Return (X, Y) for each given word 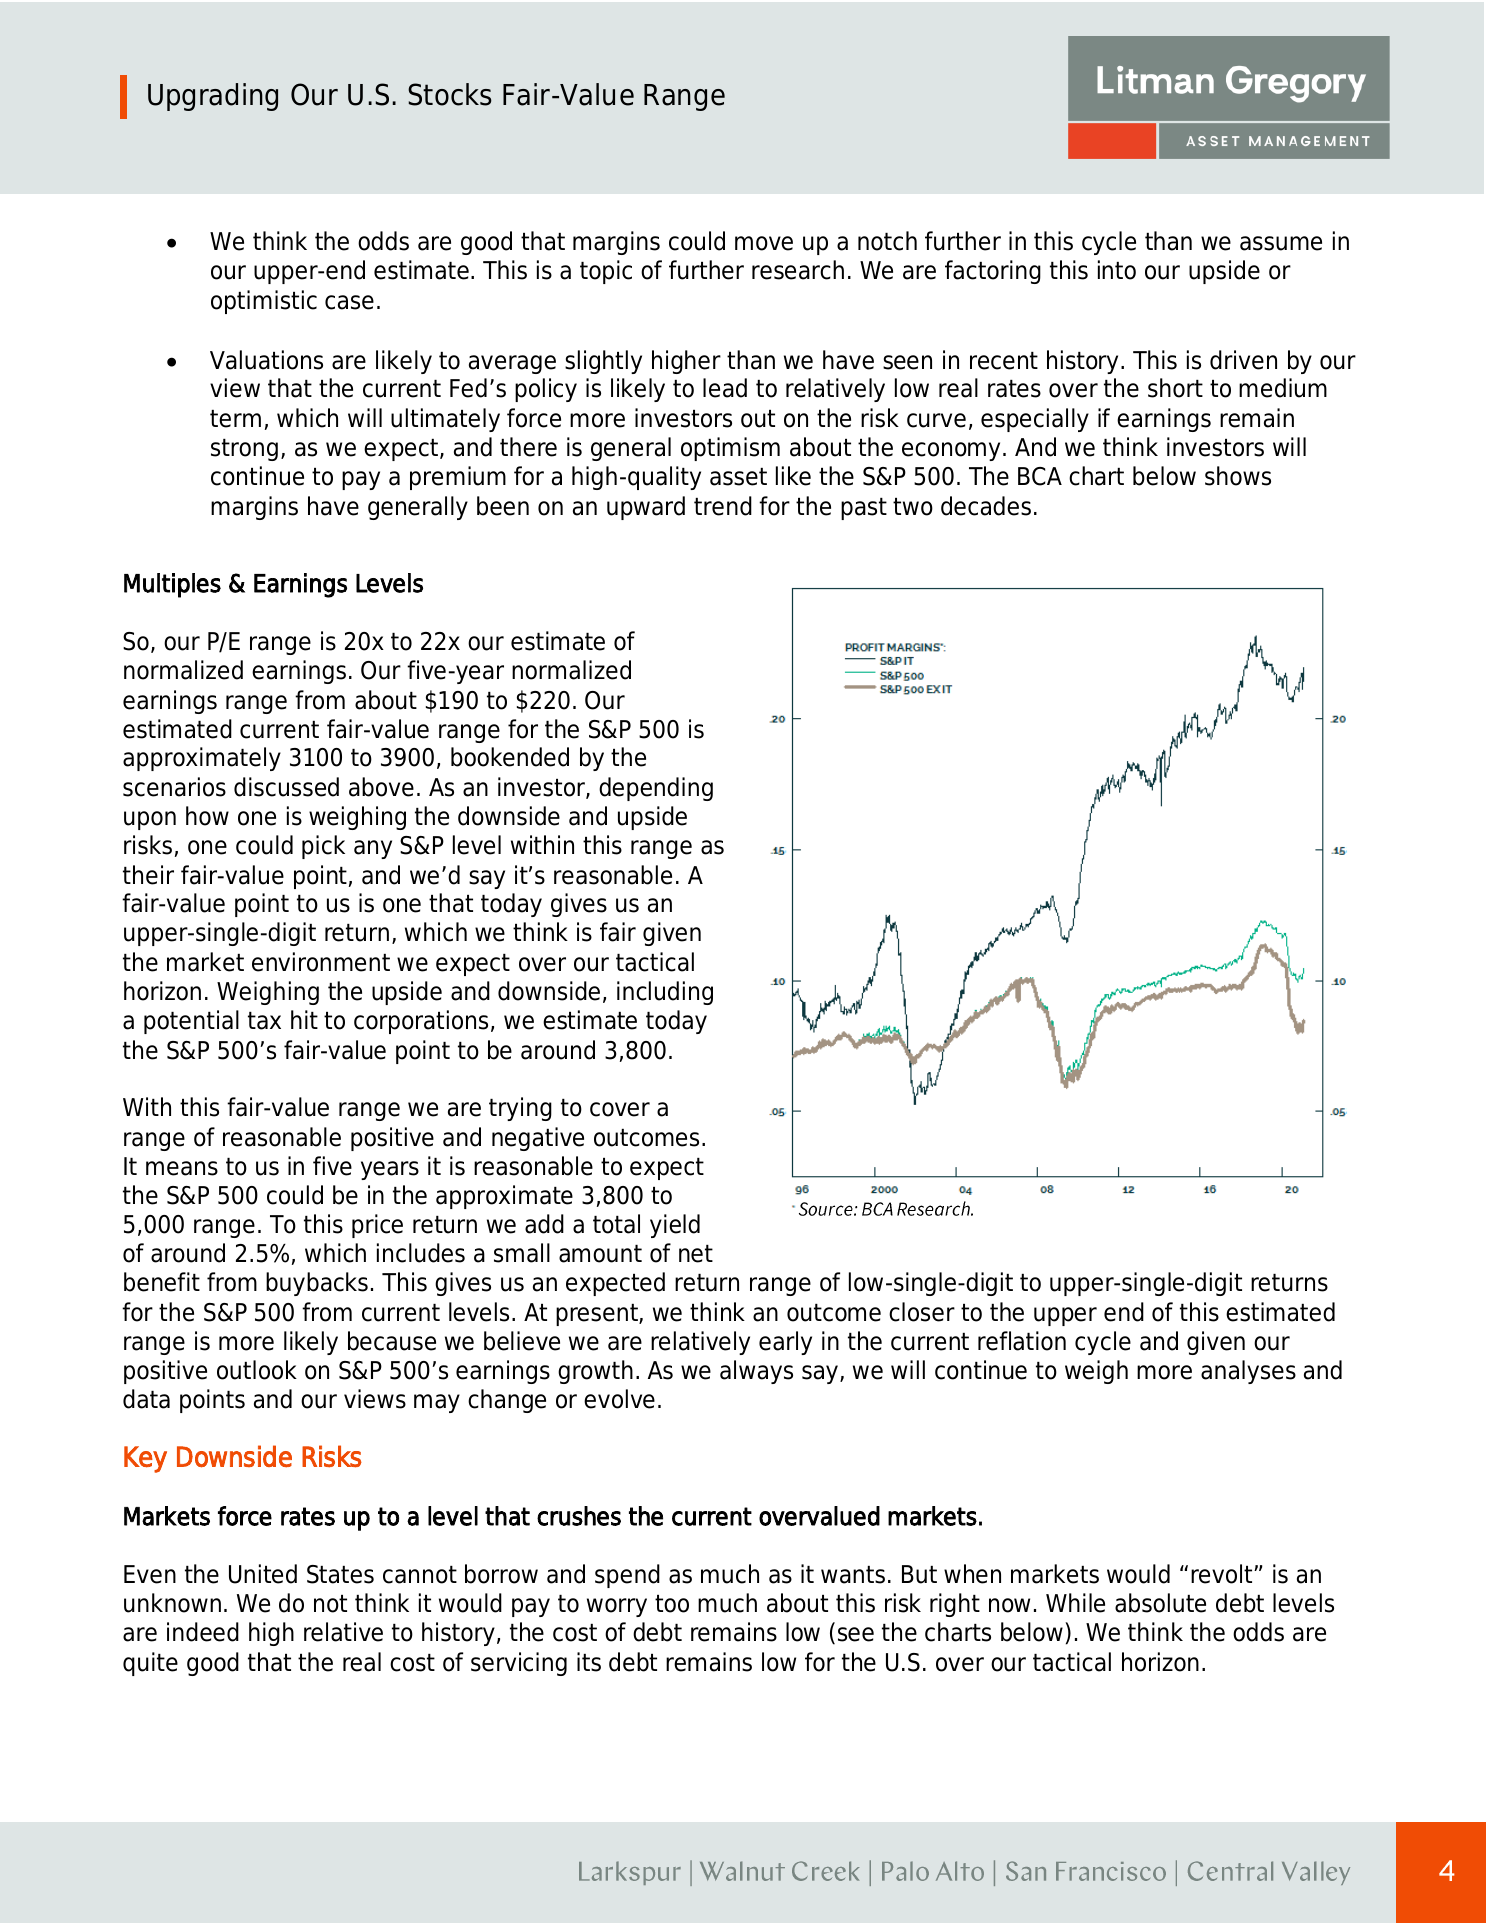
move (764, 243)
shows (1238, 476)
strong (244, 450)
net (696, 1254)
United (263, 1574)
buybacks (317, 1284)
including (665, 993)
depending (656, 789)
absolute (1160, 1603)
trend (723, 506)
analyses (1248, 1372)
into (1117, 270)
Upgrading (213, 97)
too (672, 1604)
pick (323, 847)
